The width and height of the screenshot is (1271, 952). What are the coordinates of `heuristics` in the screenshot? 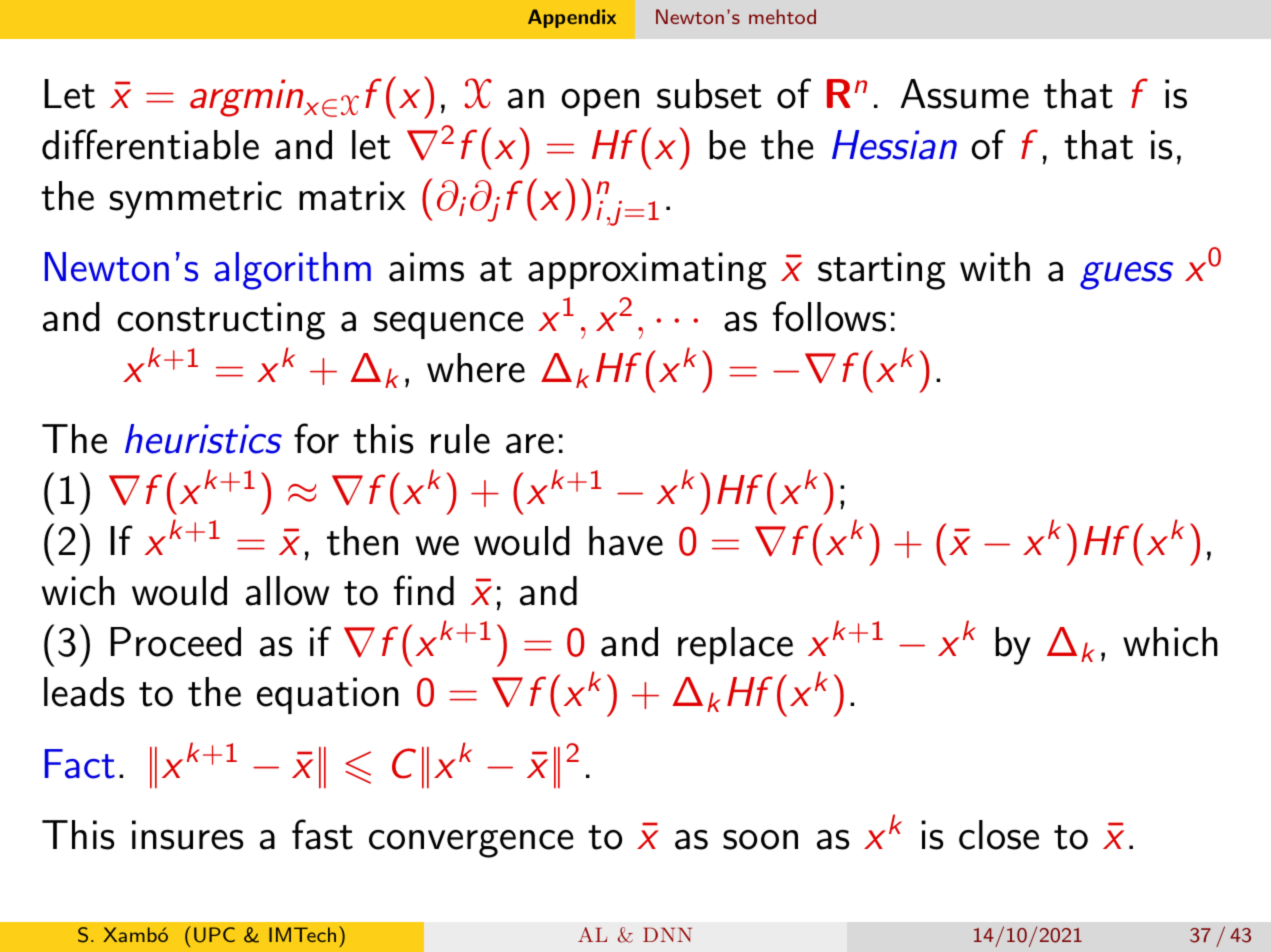 It's located at (203, 439).
